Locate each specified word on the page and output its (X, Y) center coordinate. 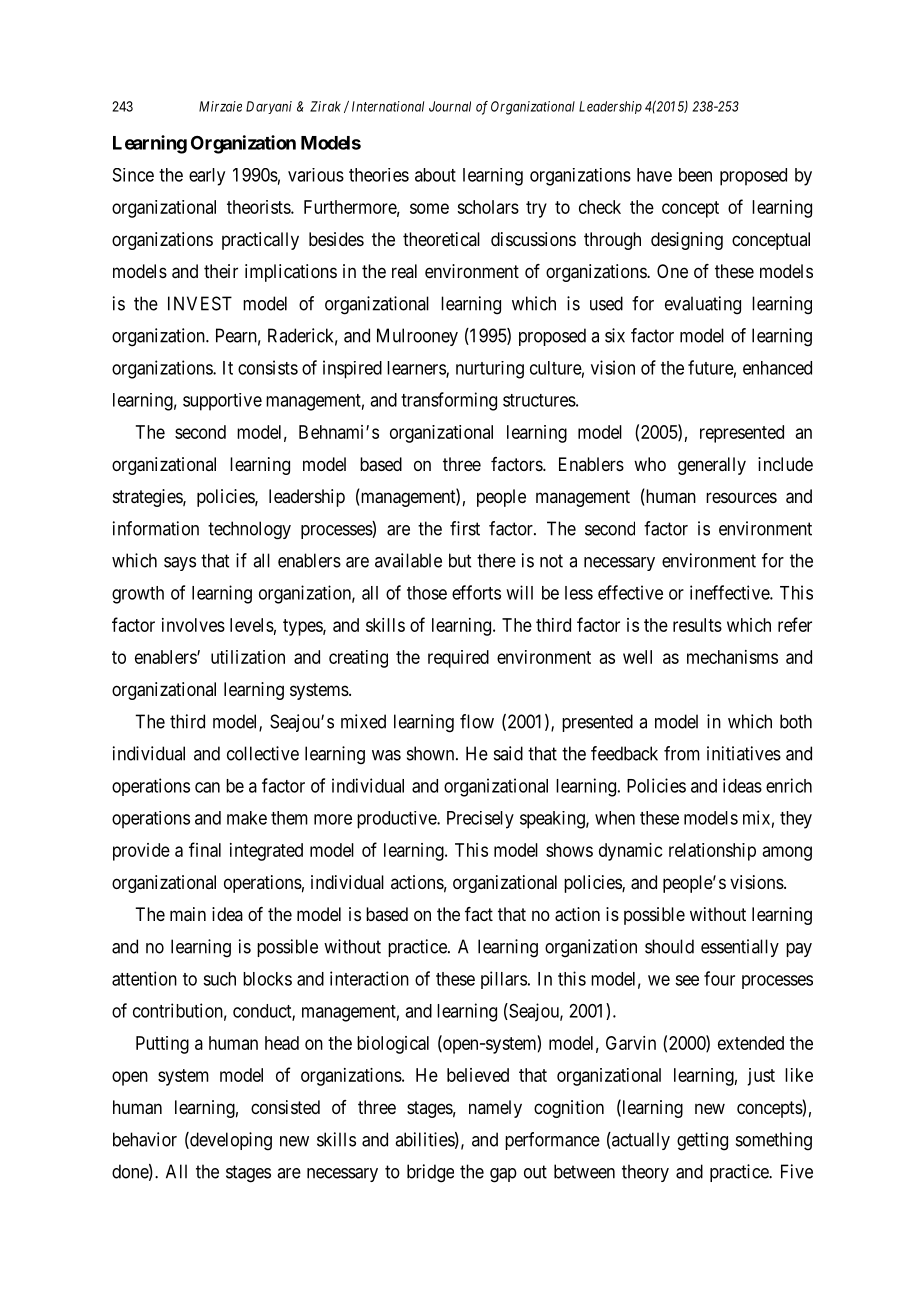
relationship (712, 852)
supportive (222, 402)
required (458, 659)
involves (193, 625)
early (207, 177)
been (695, 175)
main (188, 914)
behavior (145, 1139)
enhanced (777, 368)
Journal (450, 106)
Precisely (480, 820)
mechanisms (732, 657)
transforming (449, 401)
